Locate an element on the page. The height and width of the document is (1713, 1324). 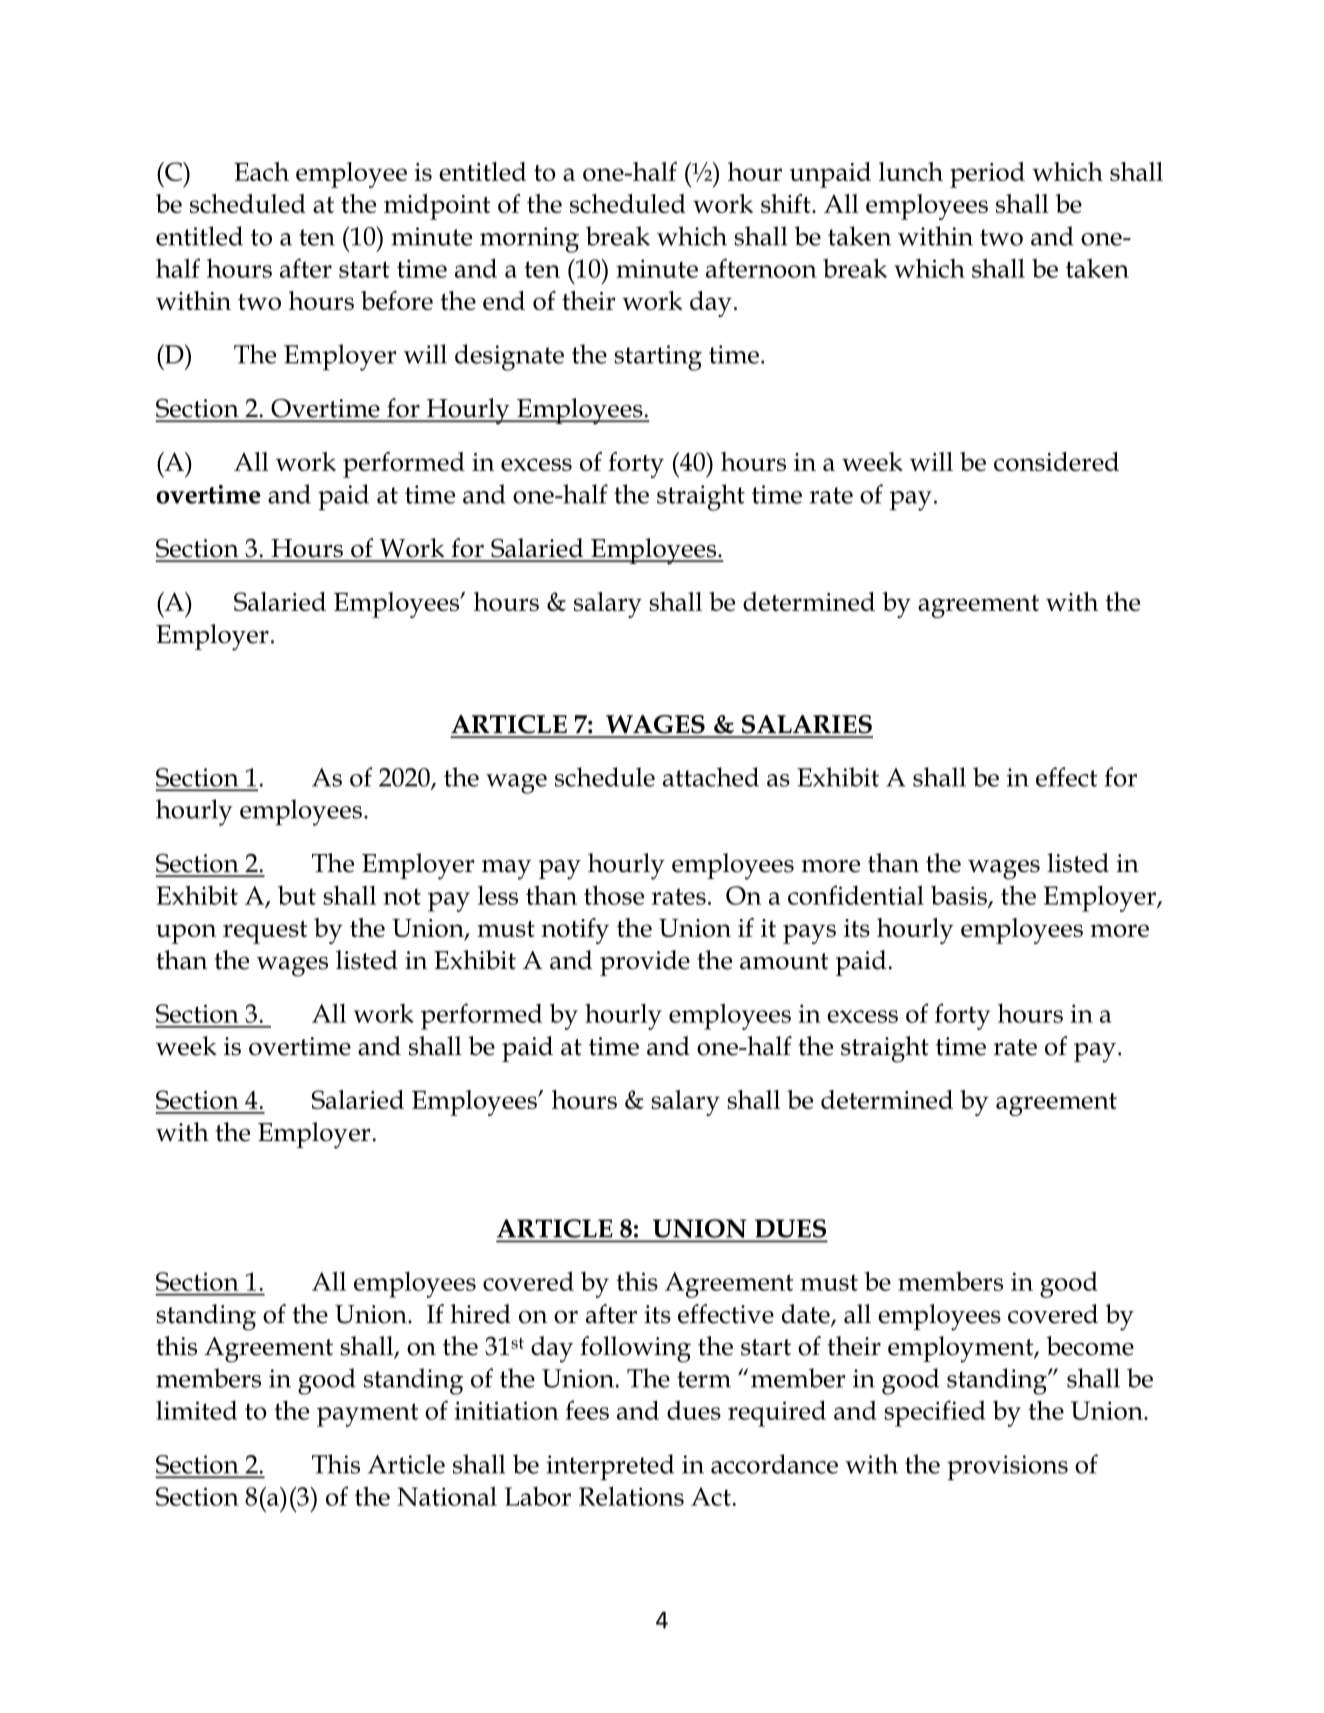
period is located at coordinates (987, 175).
